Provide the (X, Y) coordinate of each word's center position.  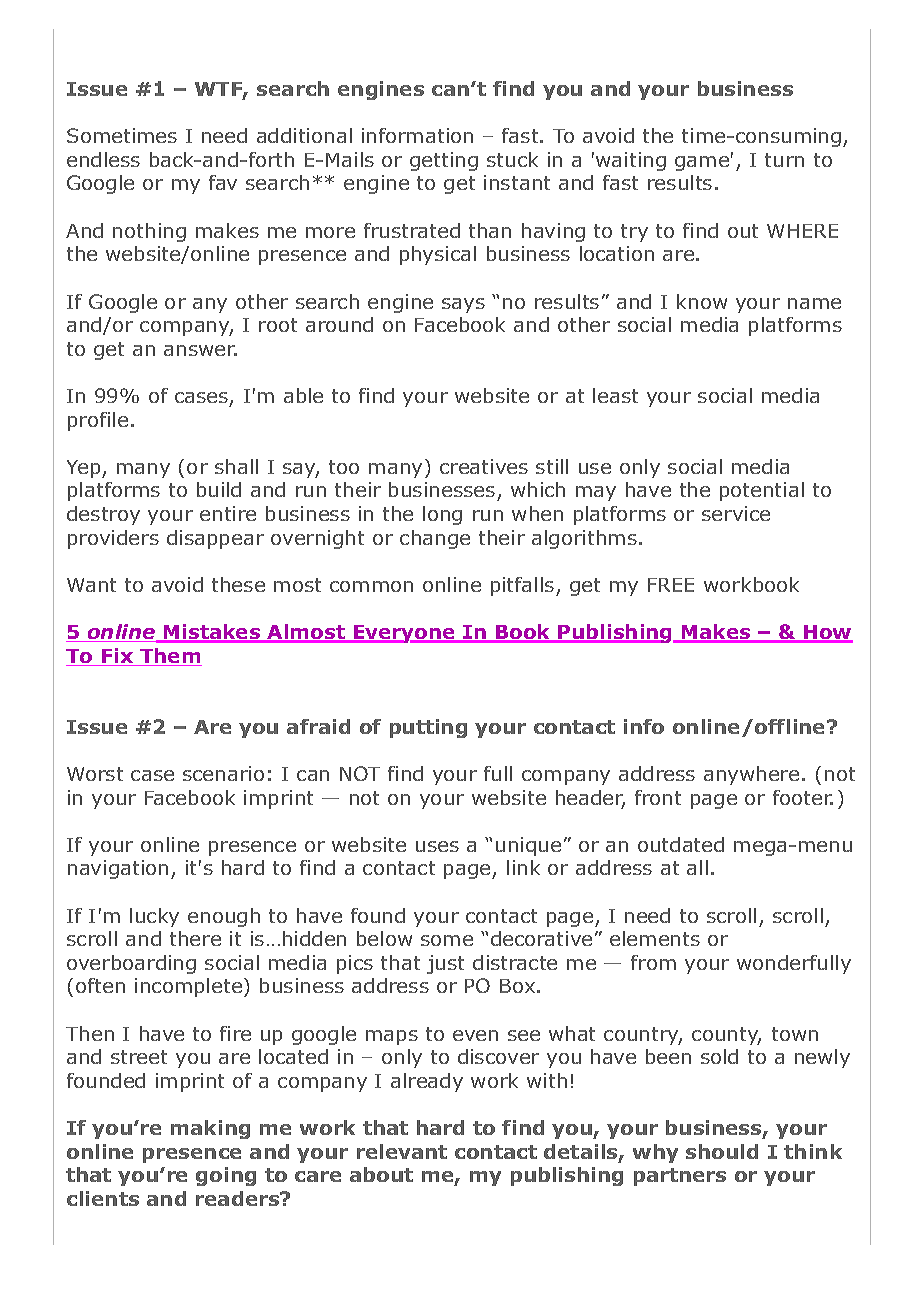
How (827, 633)
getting (444, 161)
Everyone (404, 634)
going (226, 1176)
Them (170, 657)
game (702, 163)
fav (223, 182)
